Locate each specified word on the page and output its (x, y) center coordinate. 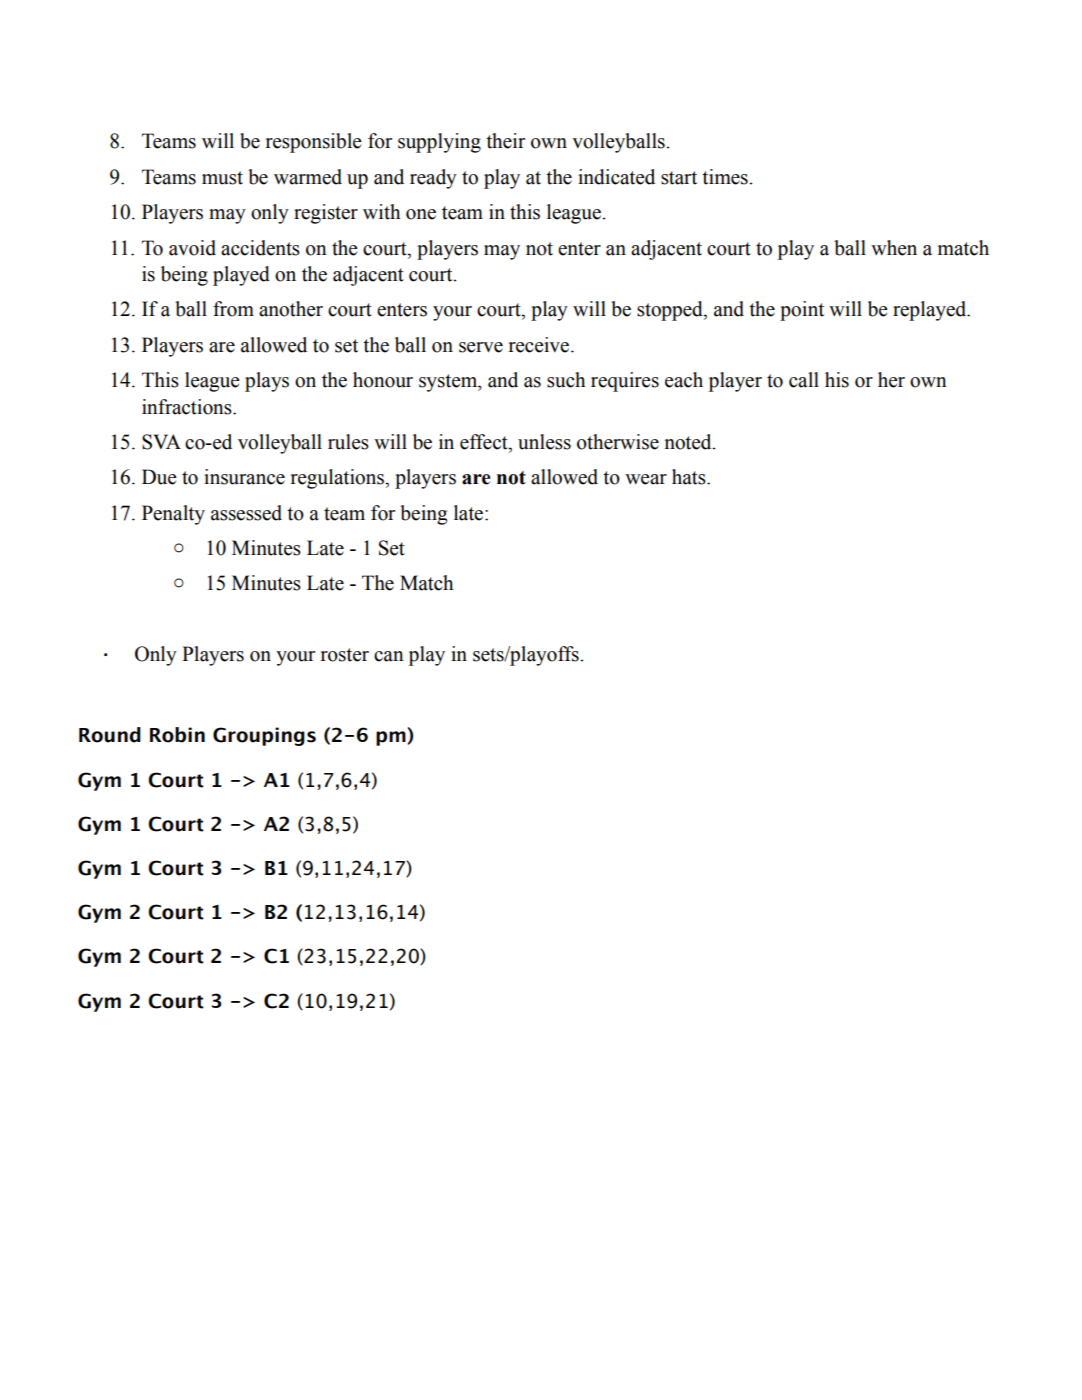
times (726, 177)
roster (345, 655)
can (389, 656)
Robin (177, 735)
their (505, 141)
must (222, 178)
